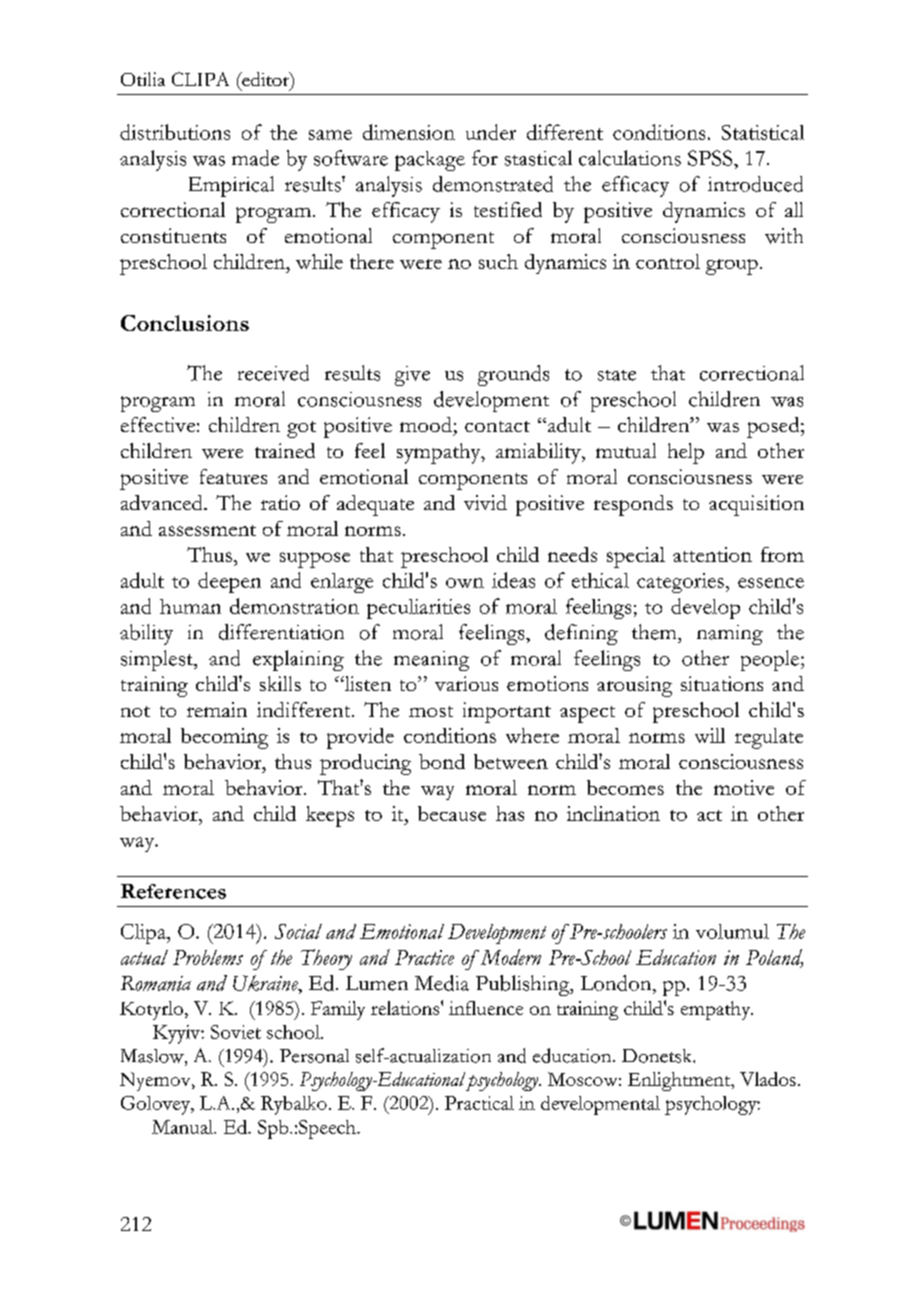 This screenshot has width=924, height=1305. I want to click on help, so click(686, 453).
